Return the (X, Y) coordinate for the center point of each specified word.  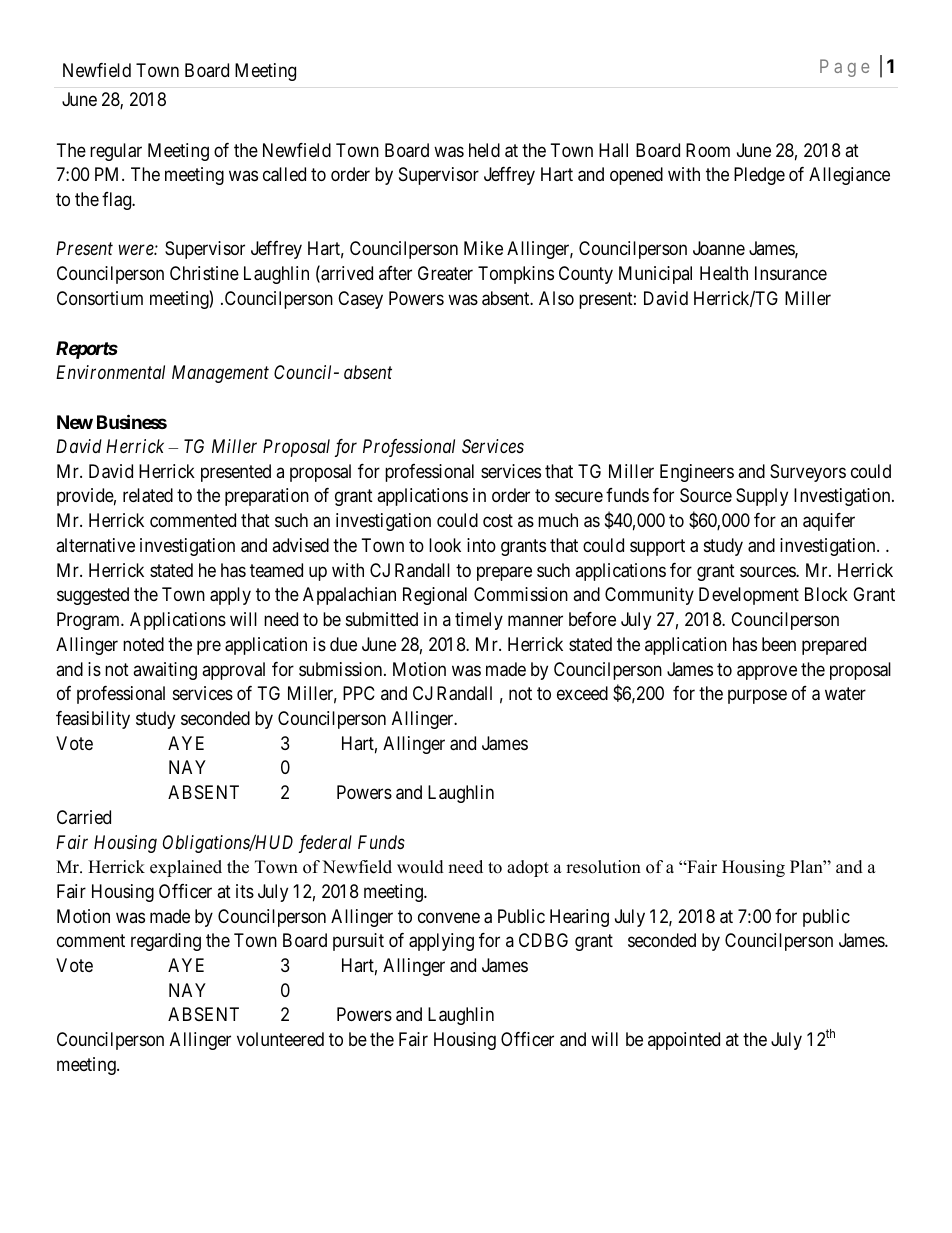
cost (498, 521)
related (148, 495)
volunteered (280, 1039)
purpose (757, 697)
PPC (359, 693)
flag (118, 201)
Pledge (759, 176)
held (484, 150)
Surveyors (808, 473)
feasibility (93, 720)
